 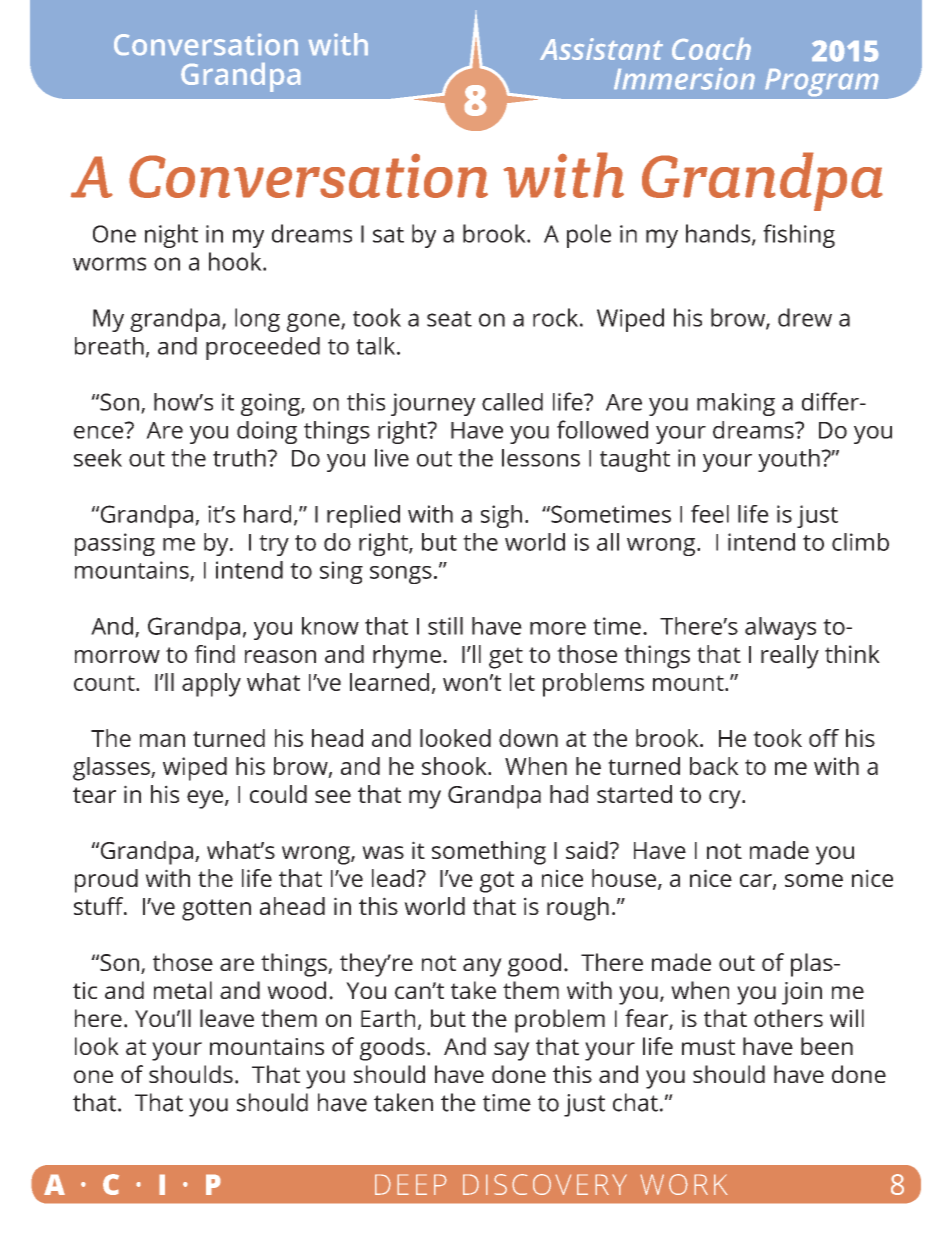 I want to click on drew, so click(x=805, y=317).
